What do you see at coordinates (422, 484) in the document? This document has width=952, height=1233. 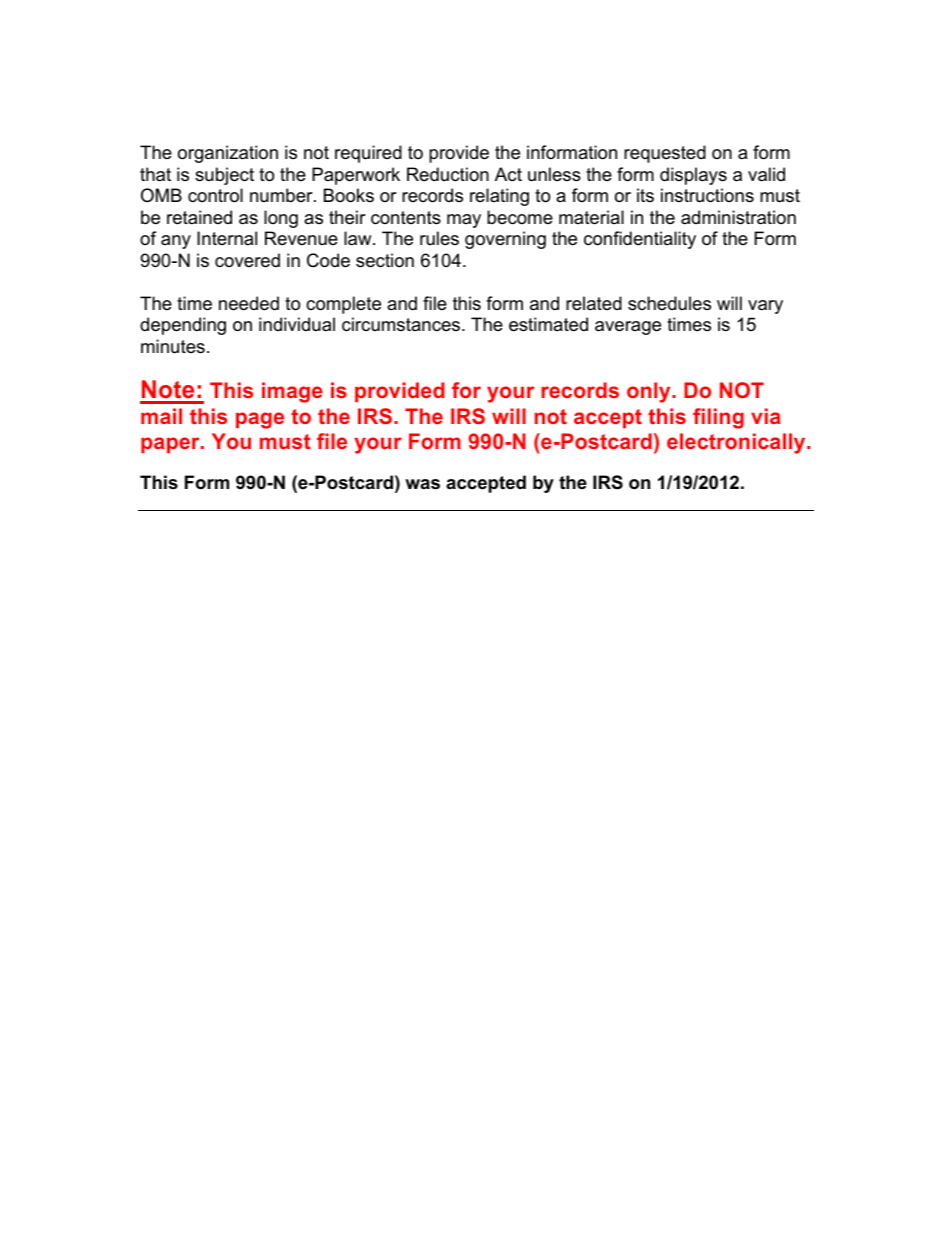 I see `was` at bounding box center [422, 484].
